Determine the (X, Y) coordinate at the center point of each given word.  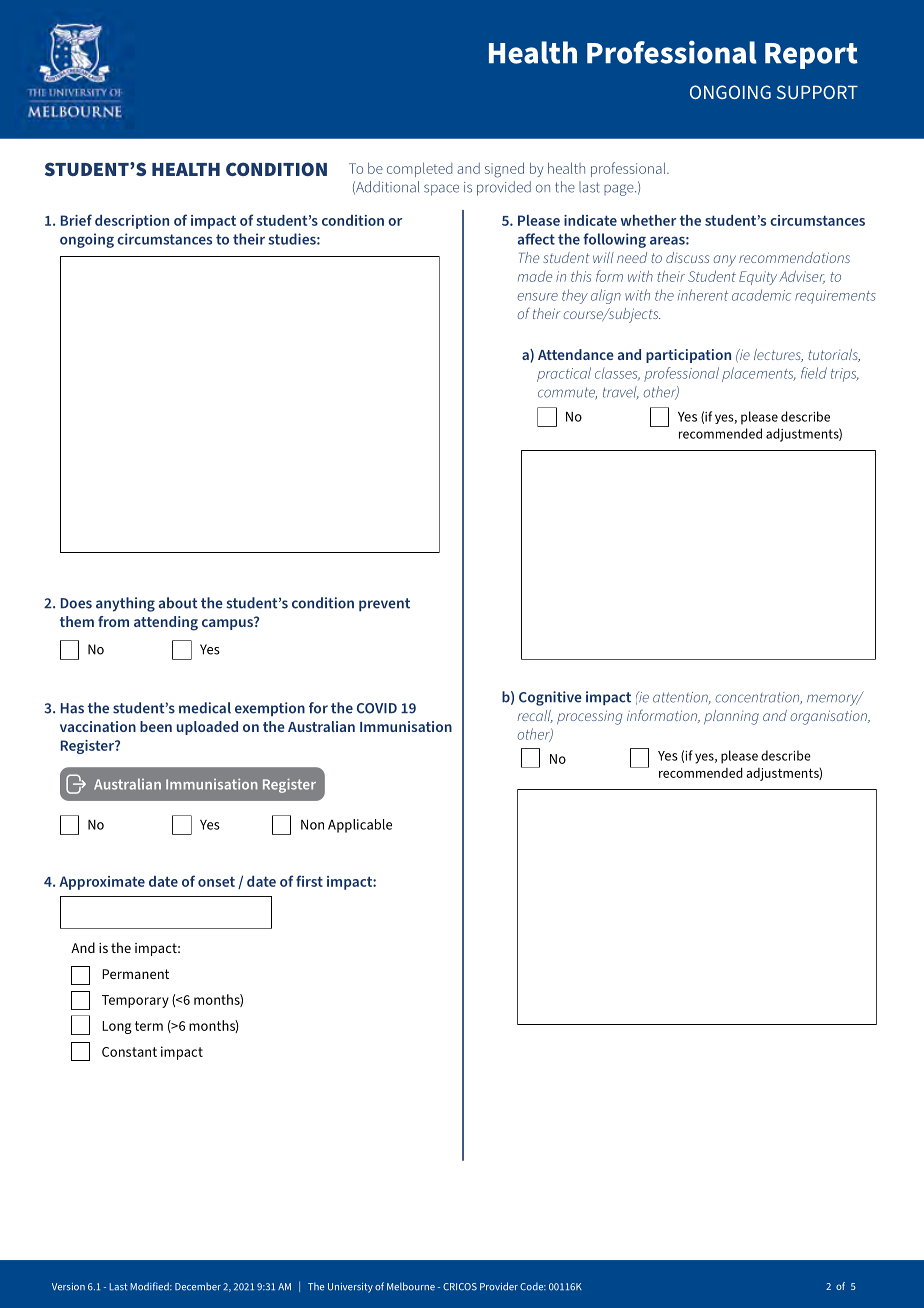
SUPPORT (817, 92)
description (132, 222)
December (198, 1286)
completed (419, 170)
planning (731, 717)
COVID (377, 708)
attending (166, 623)
